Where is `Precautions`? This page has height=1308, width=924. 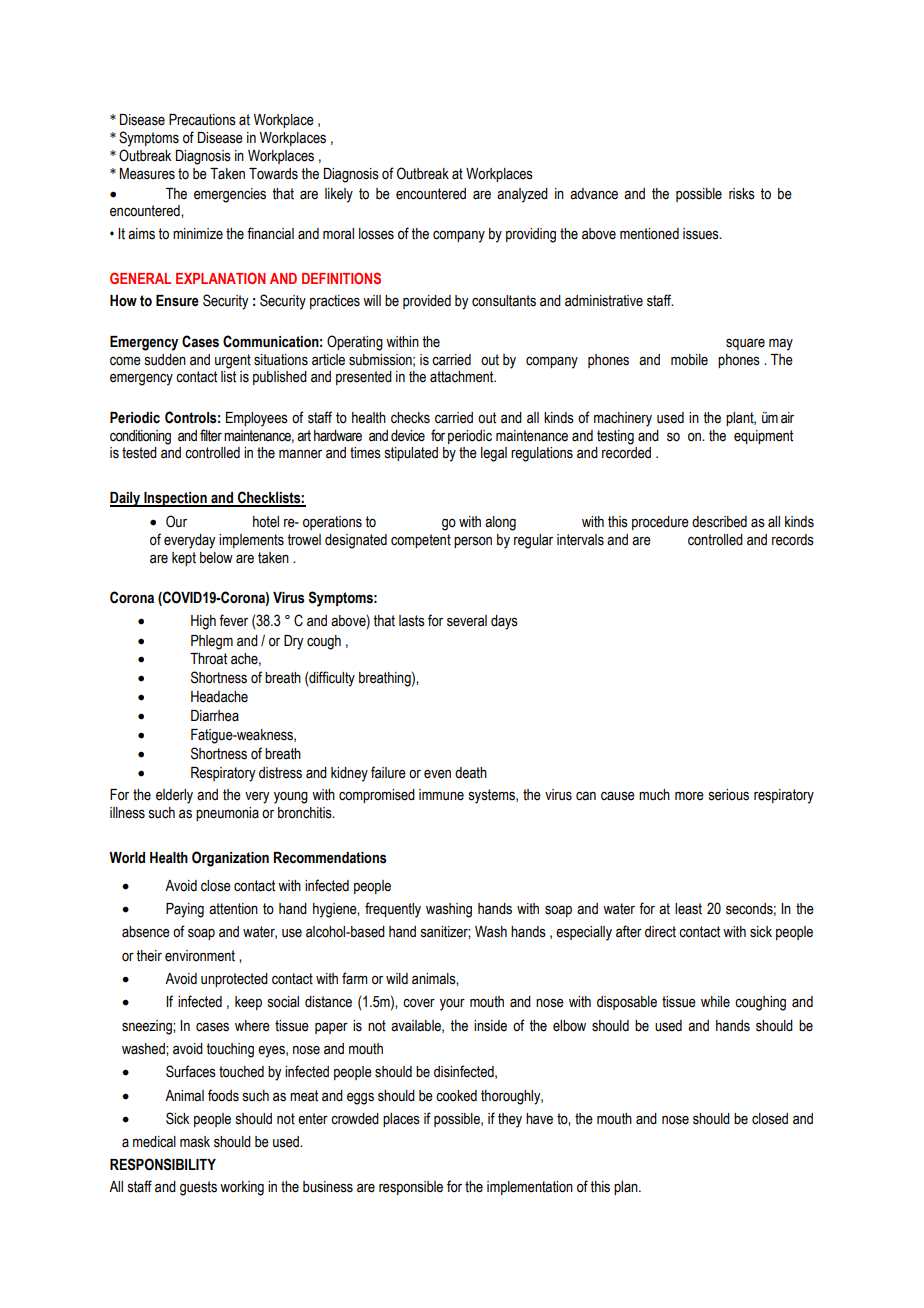 Precautions is located at coordinates (202, 120).
